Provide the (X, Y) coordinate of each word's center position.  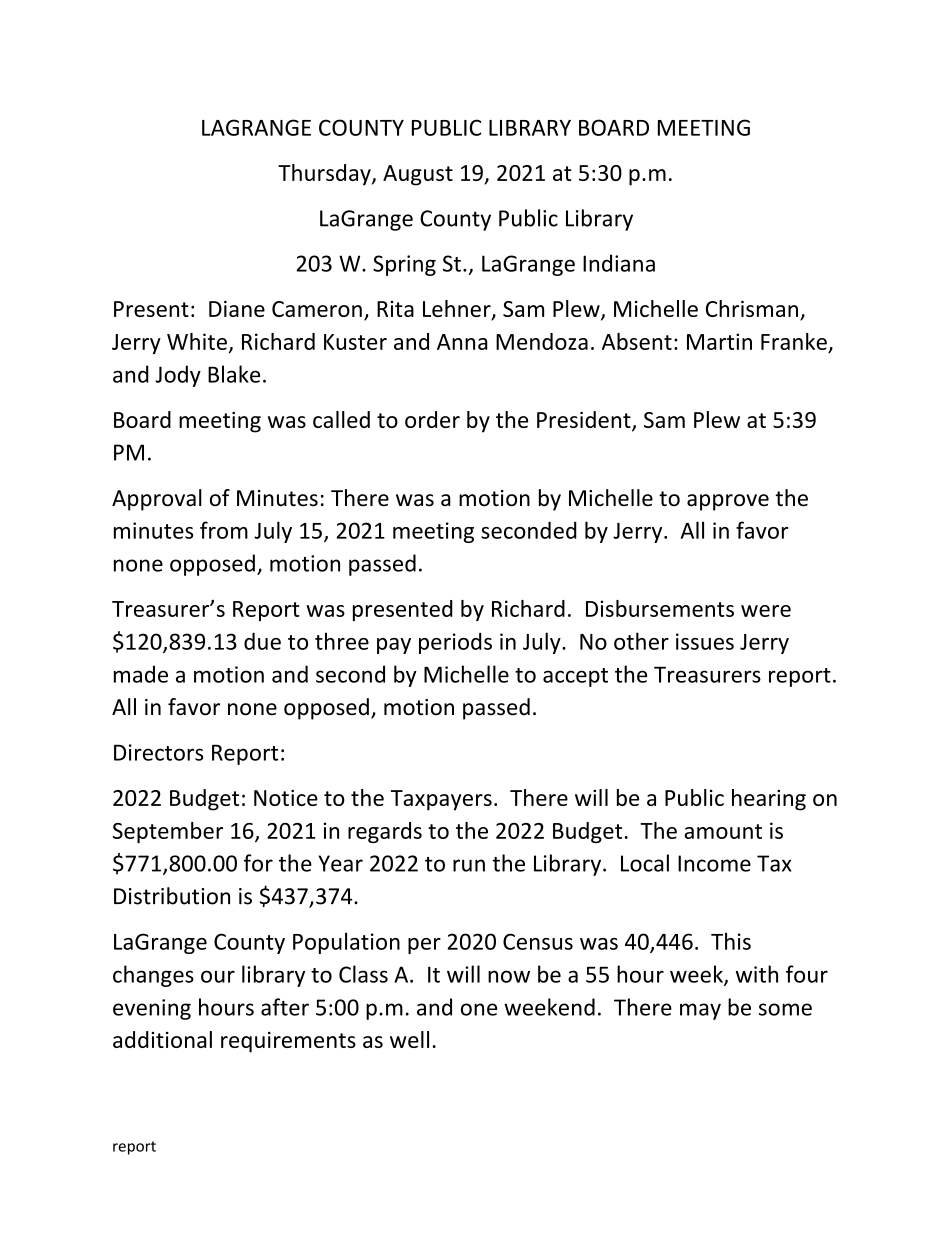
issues (705, 641)
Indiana (619, 263)
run (469, 865)
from (224, 530)
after (285, 1007)
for (258, 863)
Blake (234, 374)
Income (714, 863)
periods (455, 643)
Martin (719, 341)
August (418, 175)
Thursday (325, 175)
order (432, 419)
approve (728, 502)
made (141, 674)
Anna (462, 342)
